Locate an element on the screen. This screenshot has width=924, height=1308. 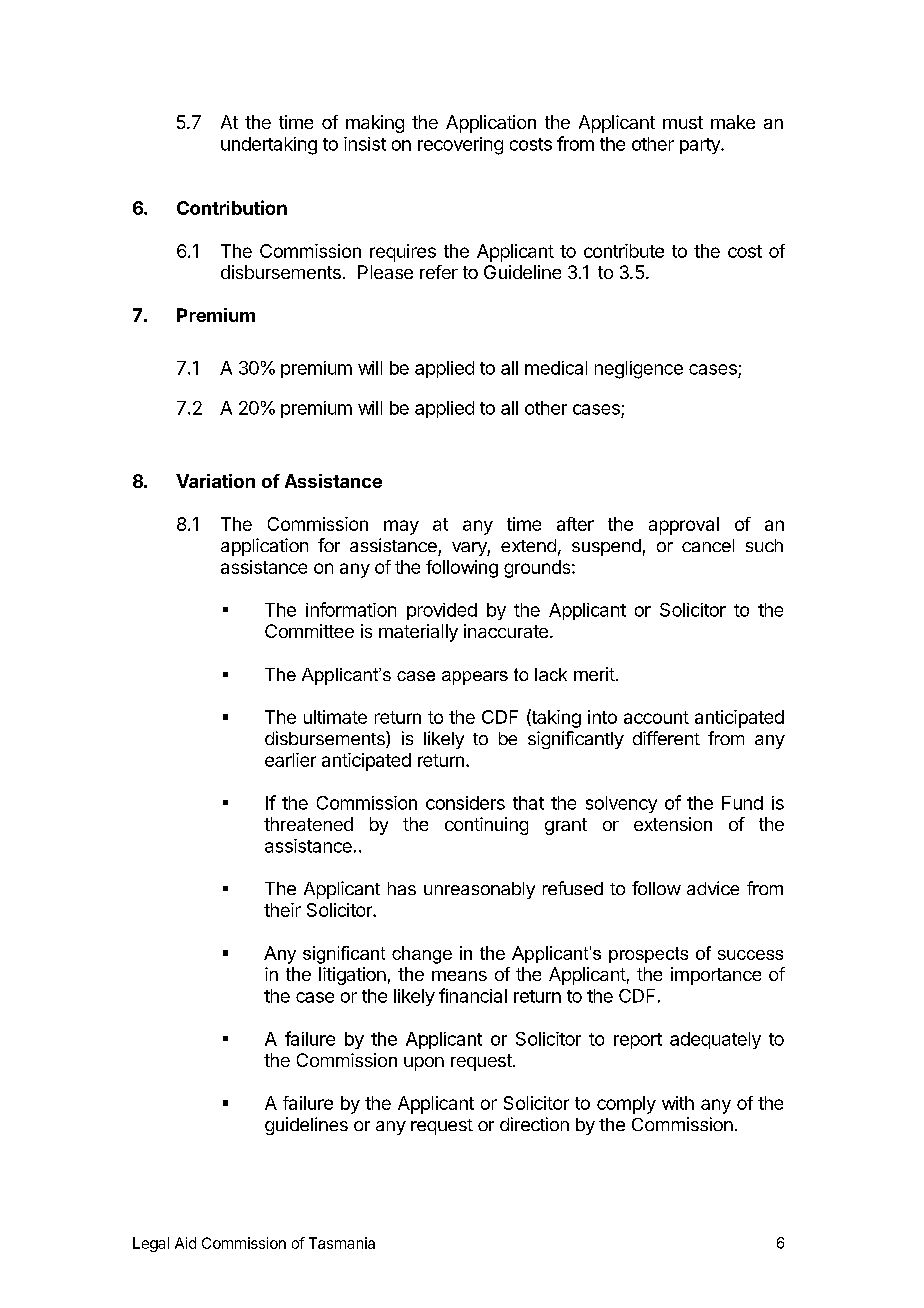
recovering is located at coordinates (460, 146).
